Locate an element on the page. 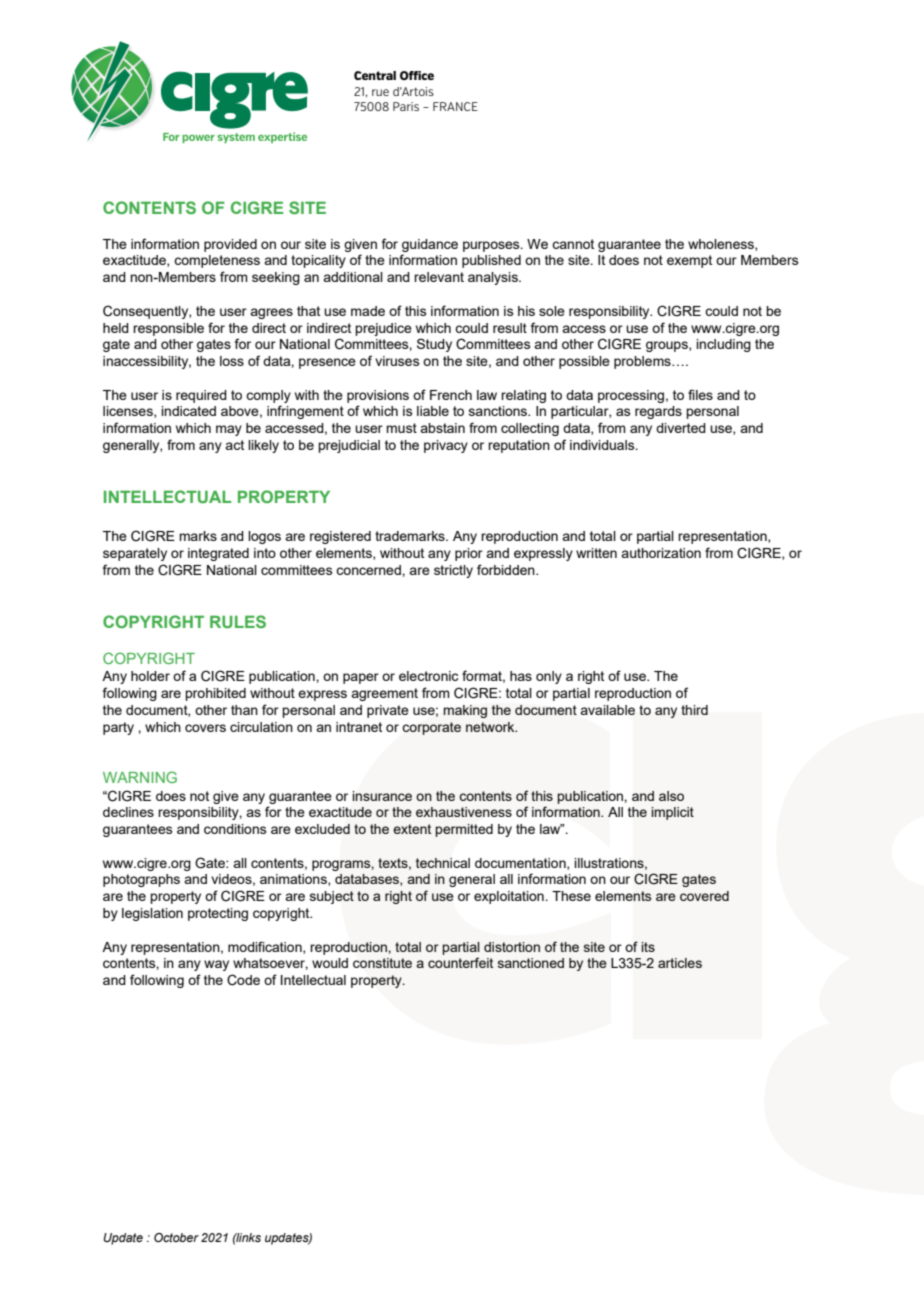 The image size is (924, 1308). provided is located at coordinates (230, 245).
